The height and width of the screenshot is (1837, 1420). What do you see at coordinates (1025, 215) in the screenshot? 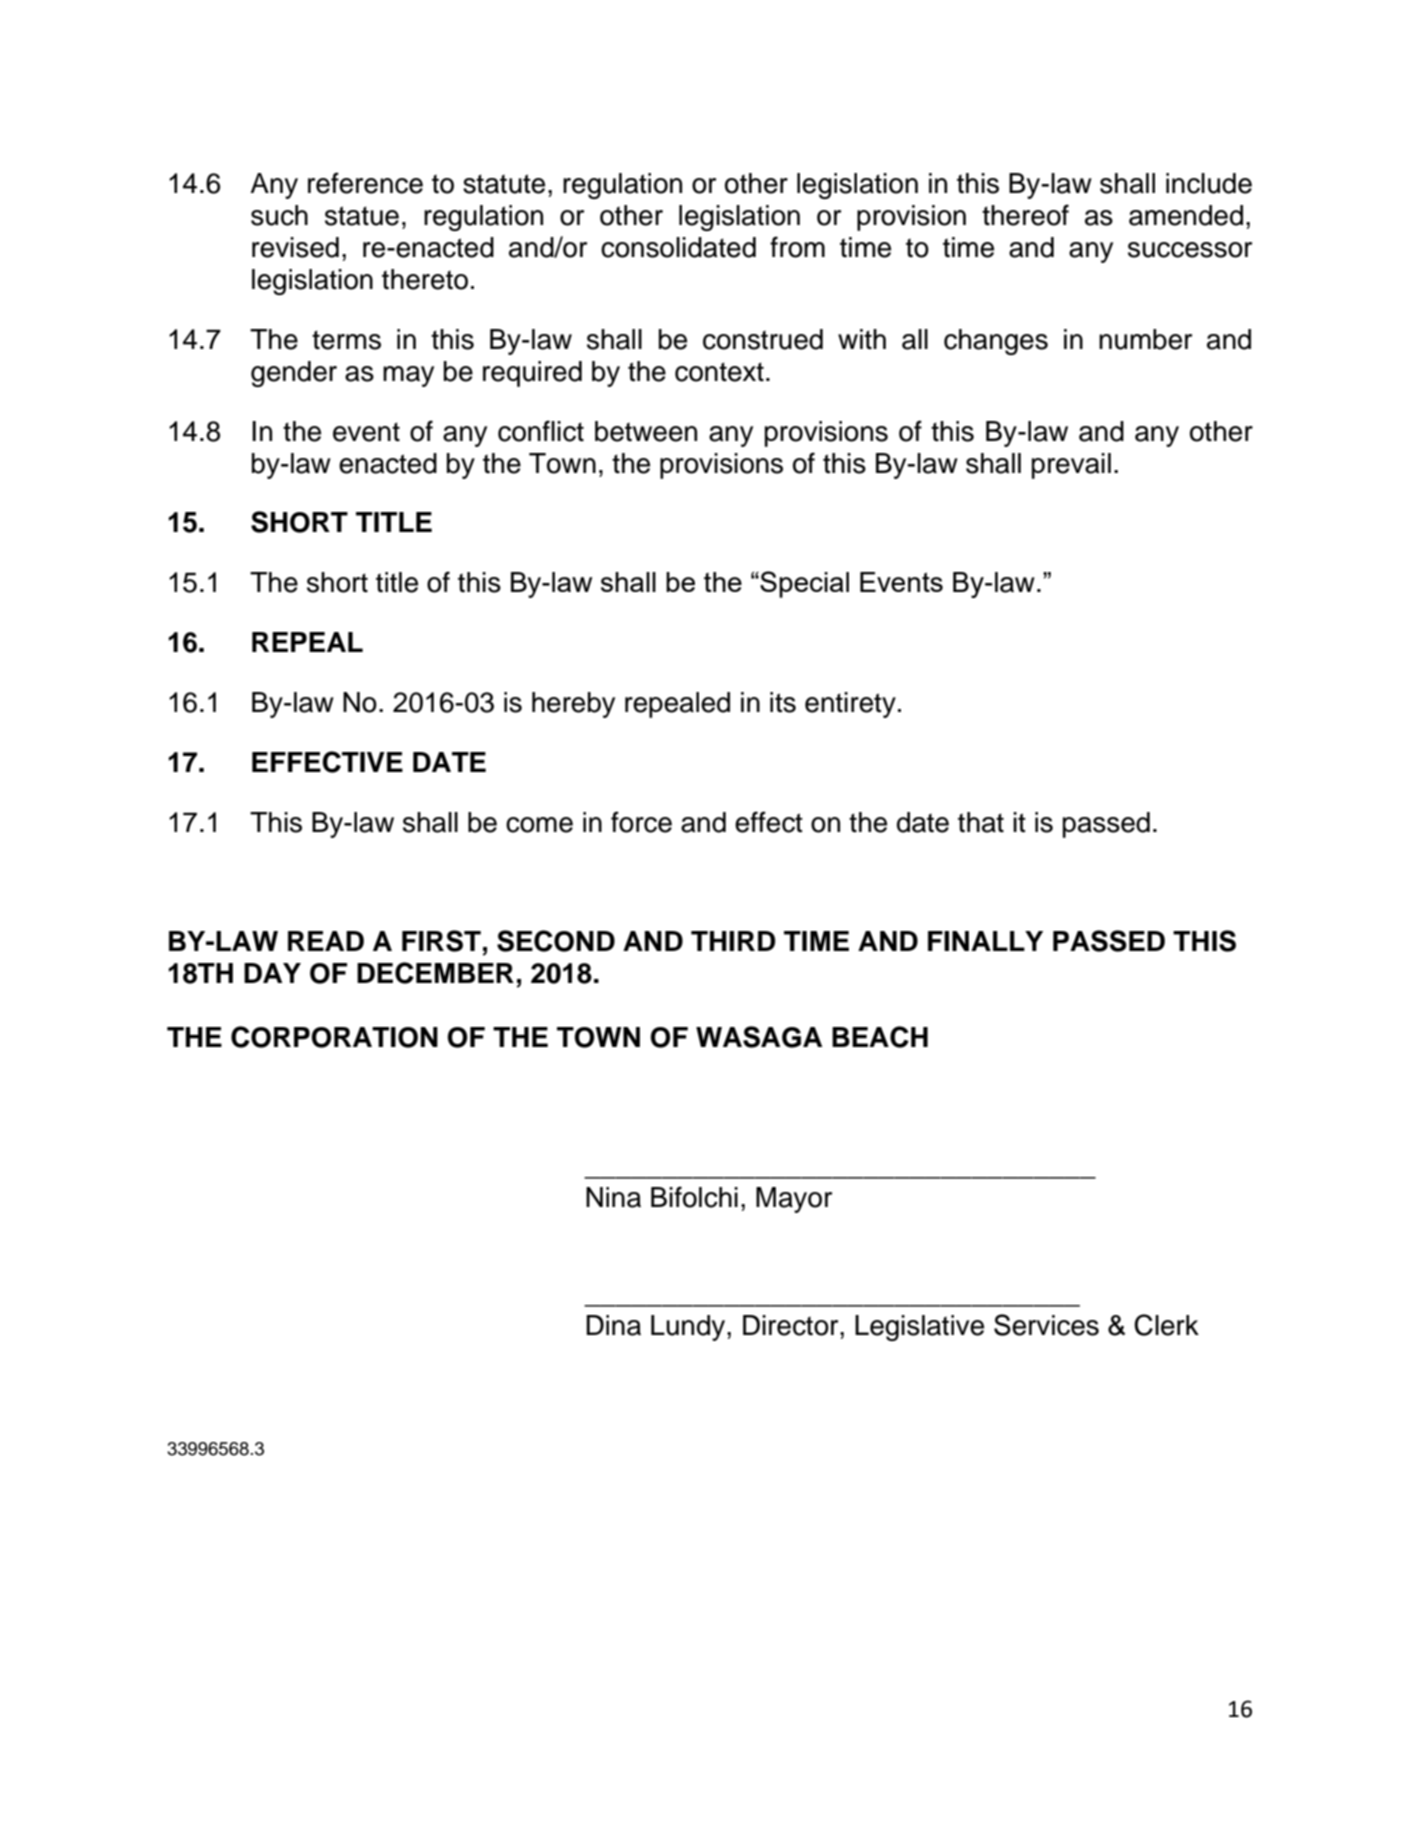
I see `thereof` at bounding box center [1025, 215].
